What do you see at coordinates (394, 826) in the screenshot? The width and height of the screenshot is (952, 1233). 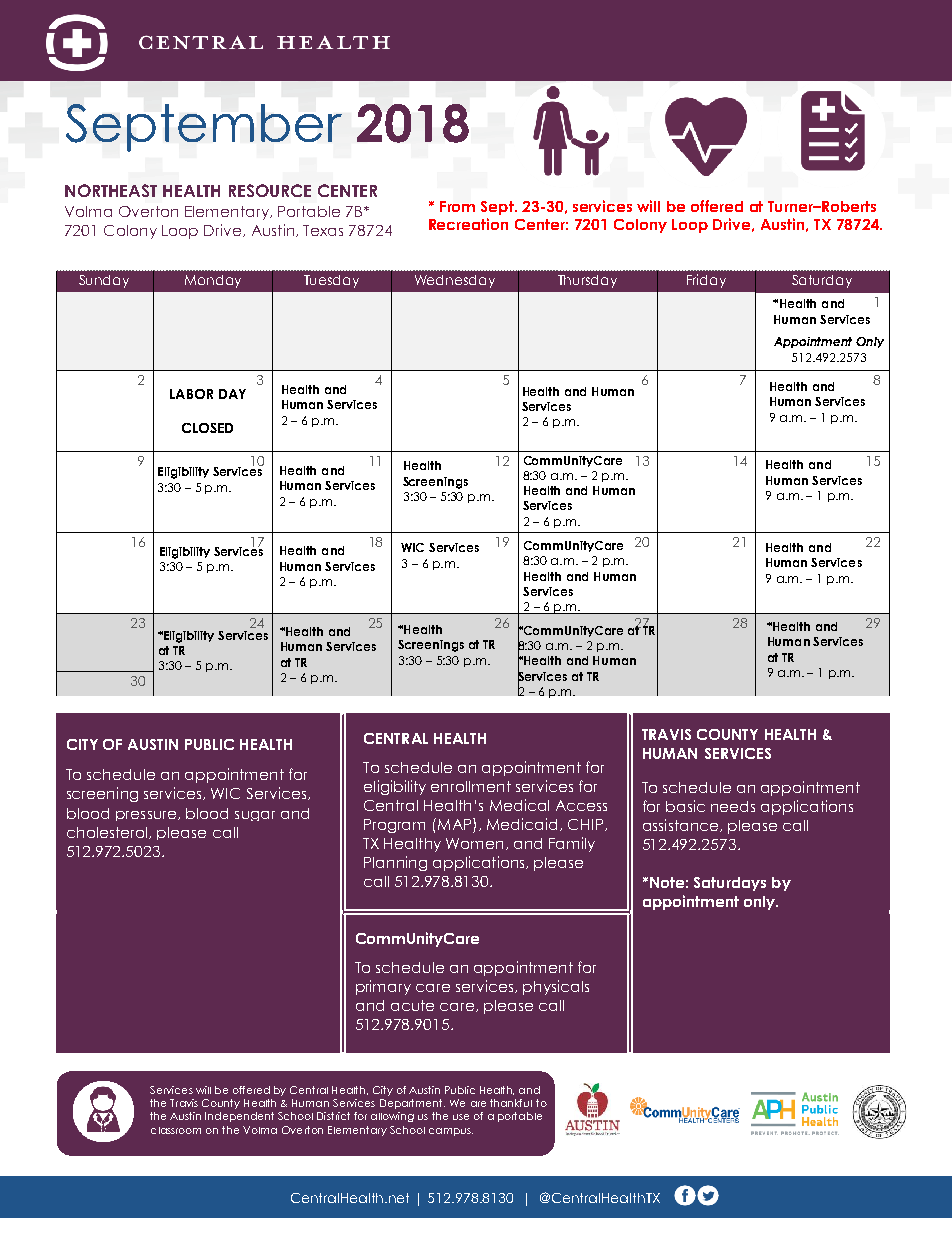 I see `Program` at bounding box center [394, 826].
